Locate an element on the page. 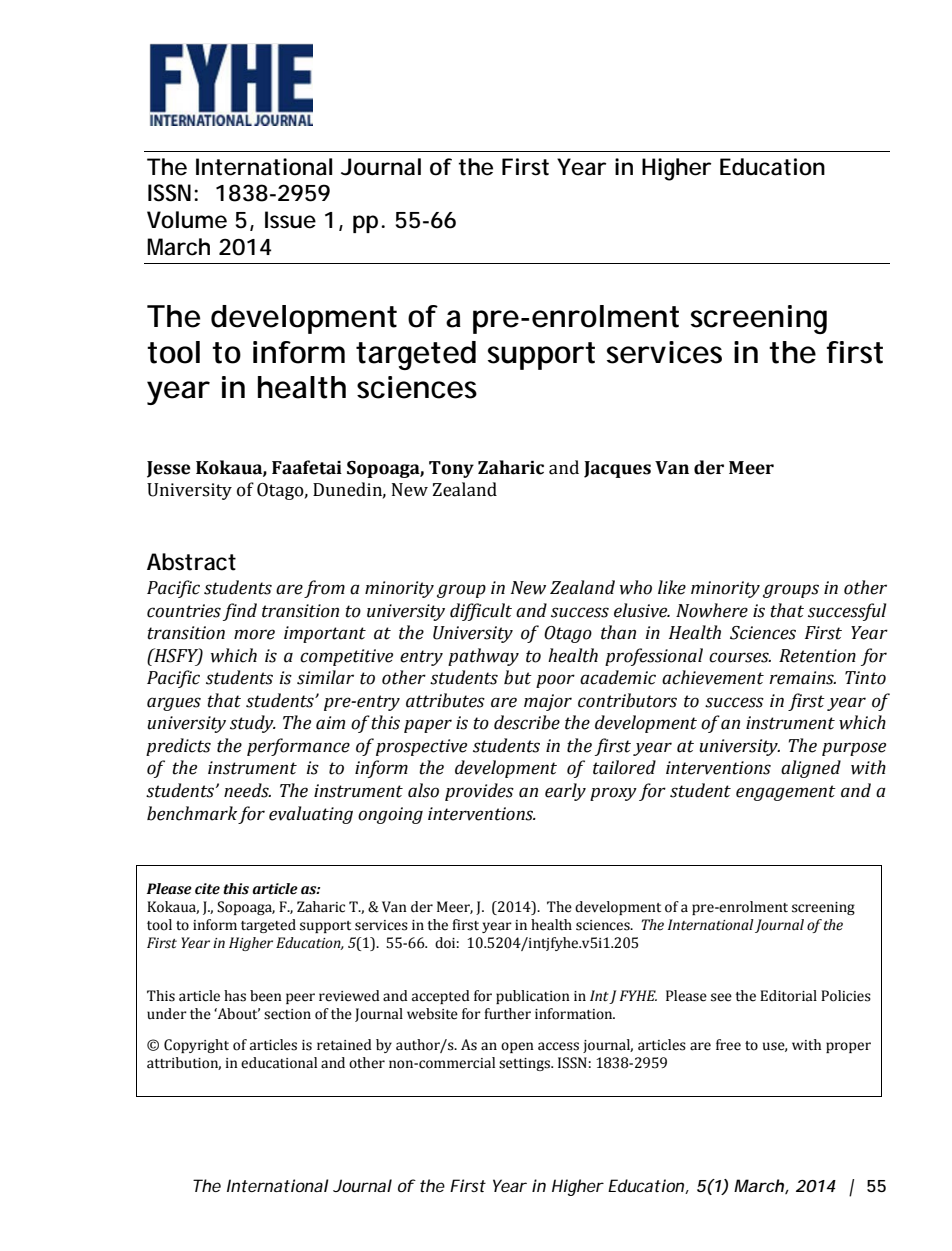 This document has width=952, height=1251. difficult is located at coordinates (481, 612).
